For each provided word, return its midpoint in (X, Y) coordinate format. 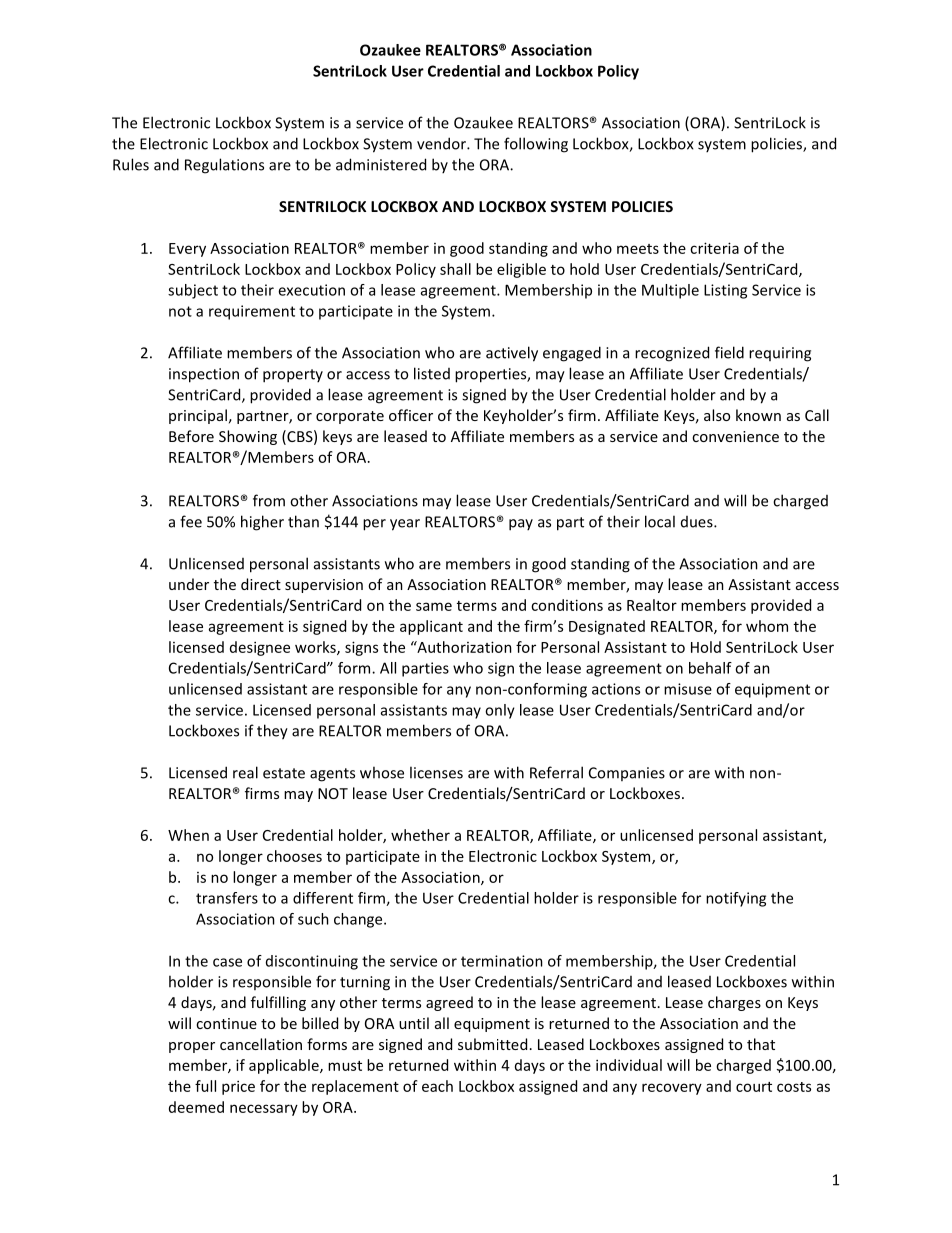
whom (767, 626)
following (536, 145)
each (437, 1086)
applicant (431, 627)
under (189, 584)
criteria (714, 248)
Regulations (224, 166)
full (205, 1086)
